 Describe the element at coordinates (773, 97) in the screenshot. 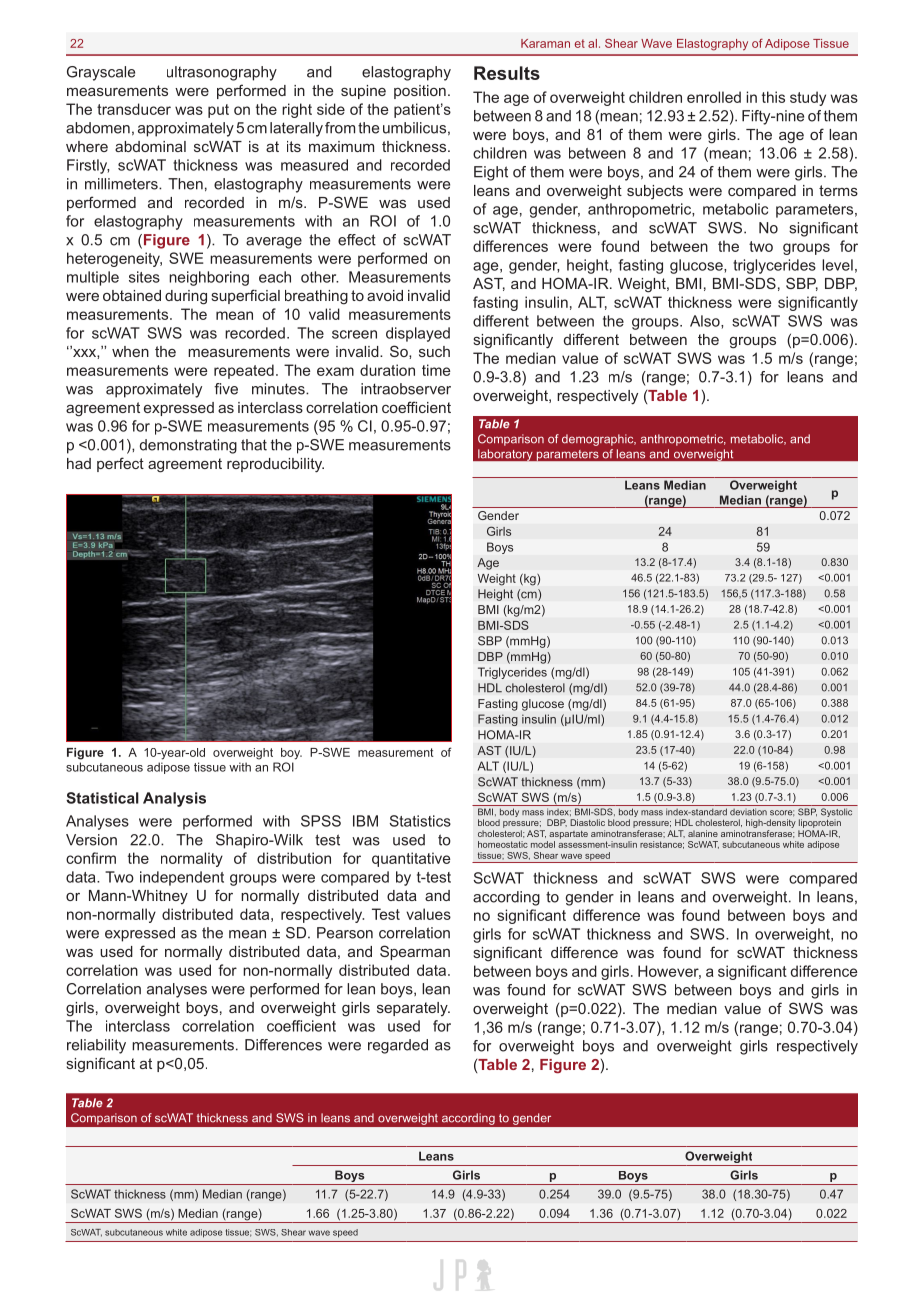

I see `this` at that location.
